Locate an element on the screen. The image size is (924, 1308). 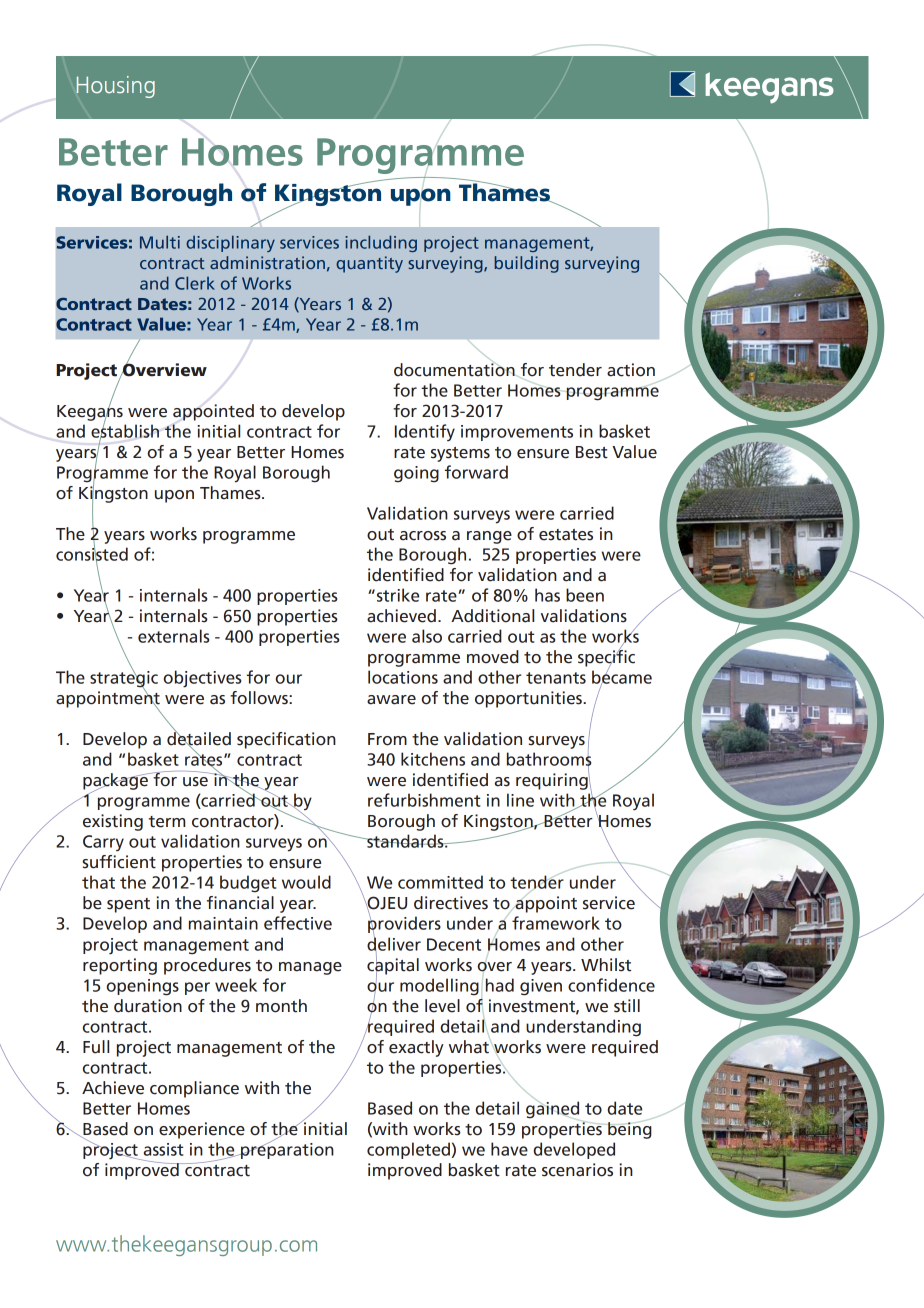
assist is located at coordinates (164, 1149).
